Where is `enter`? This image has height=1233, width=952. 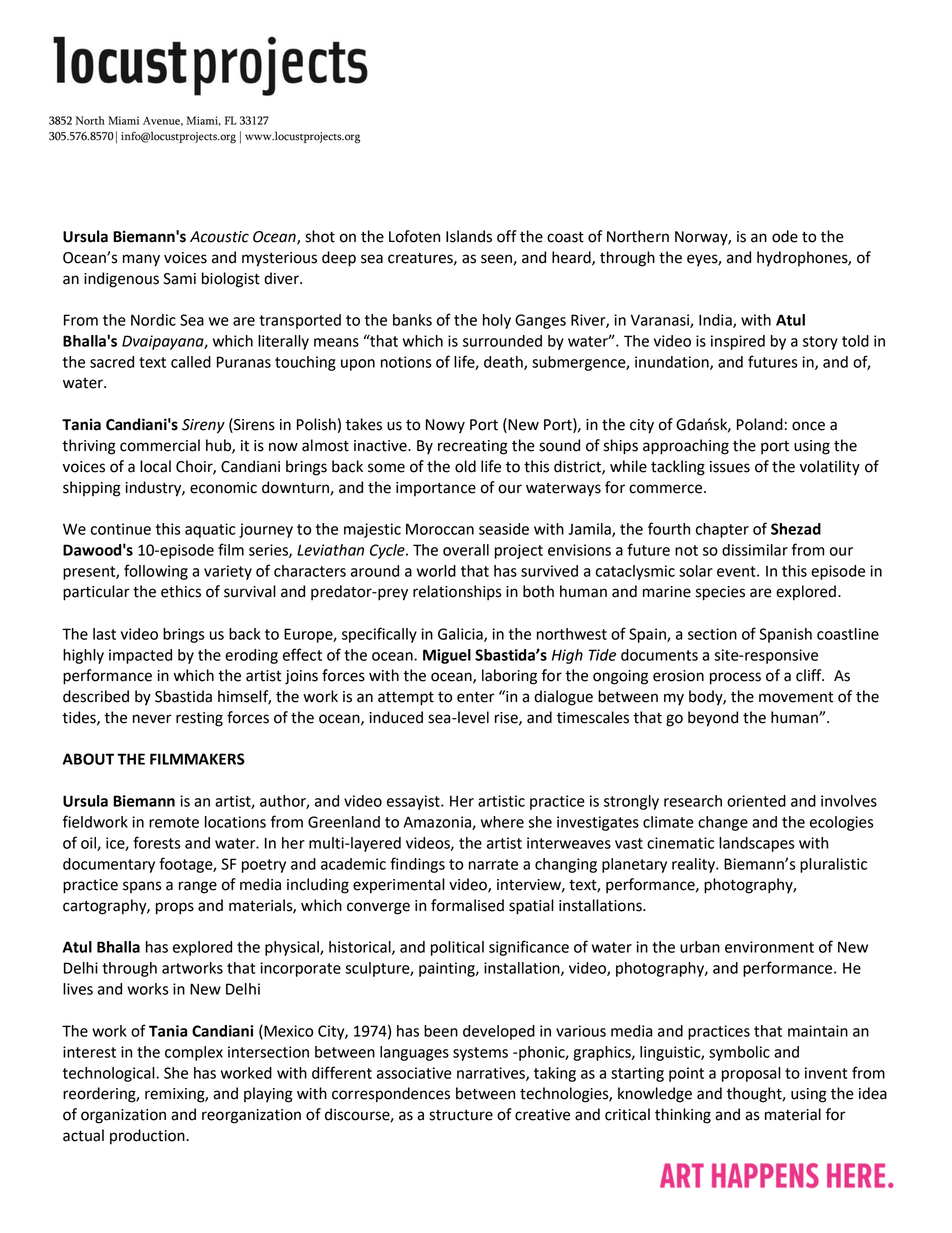
enter is located at coordinates (476, 697).
